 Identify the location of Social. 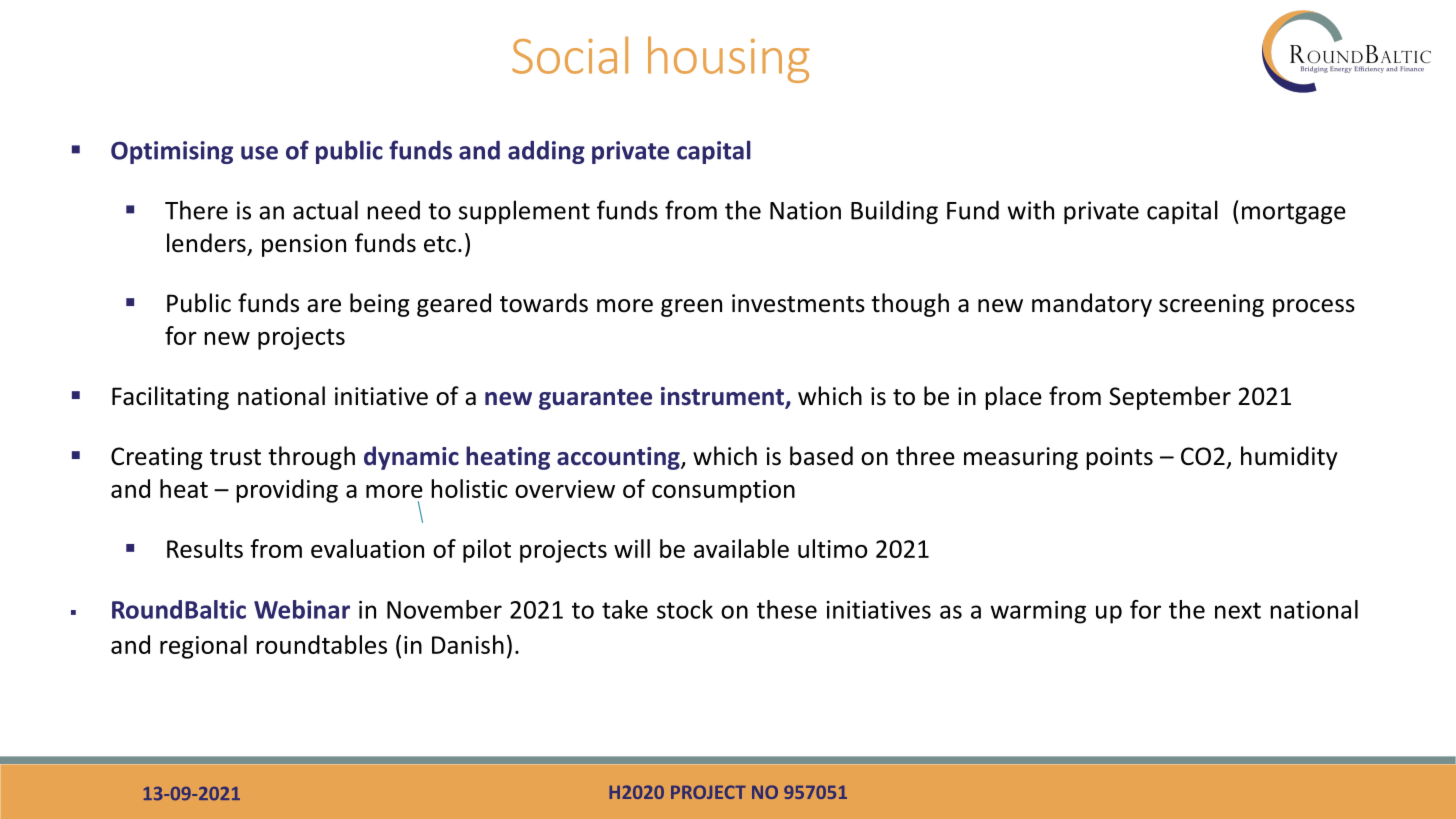
(570, 55).
